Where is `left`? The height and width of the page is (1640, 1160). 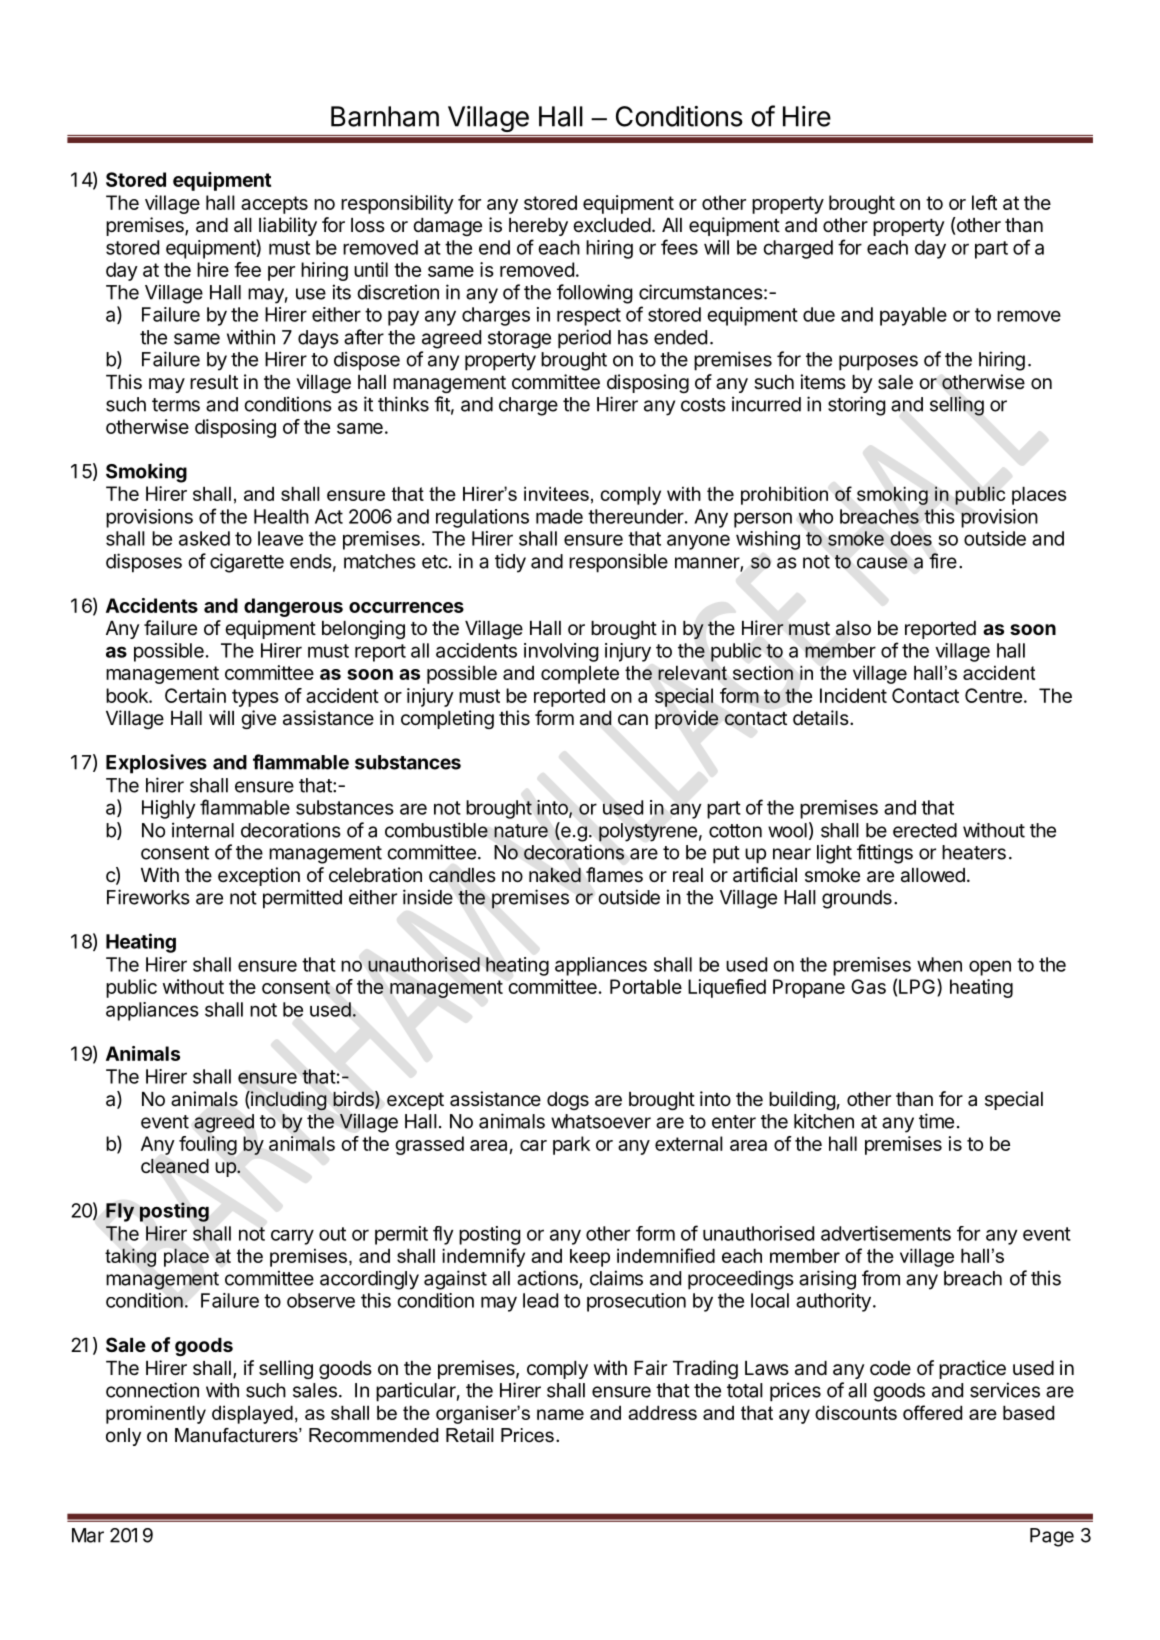
left is located at coordinates (984, 202).
